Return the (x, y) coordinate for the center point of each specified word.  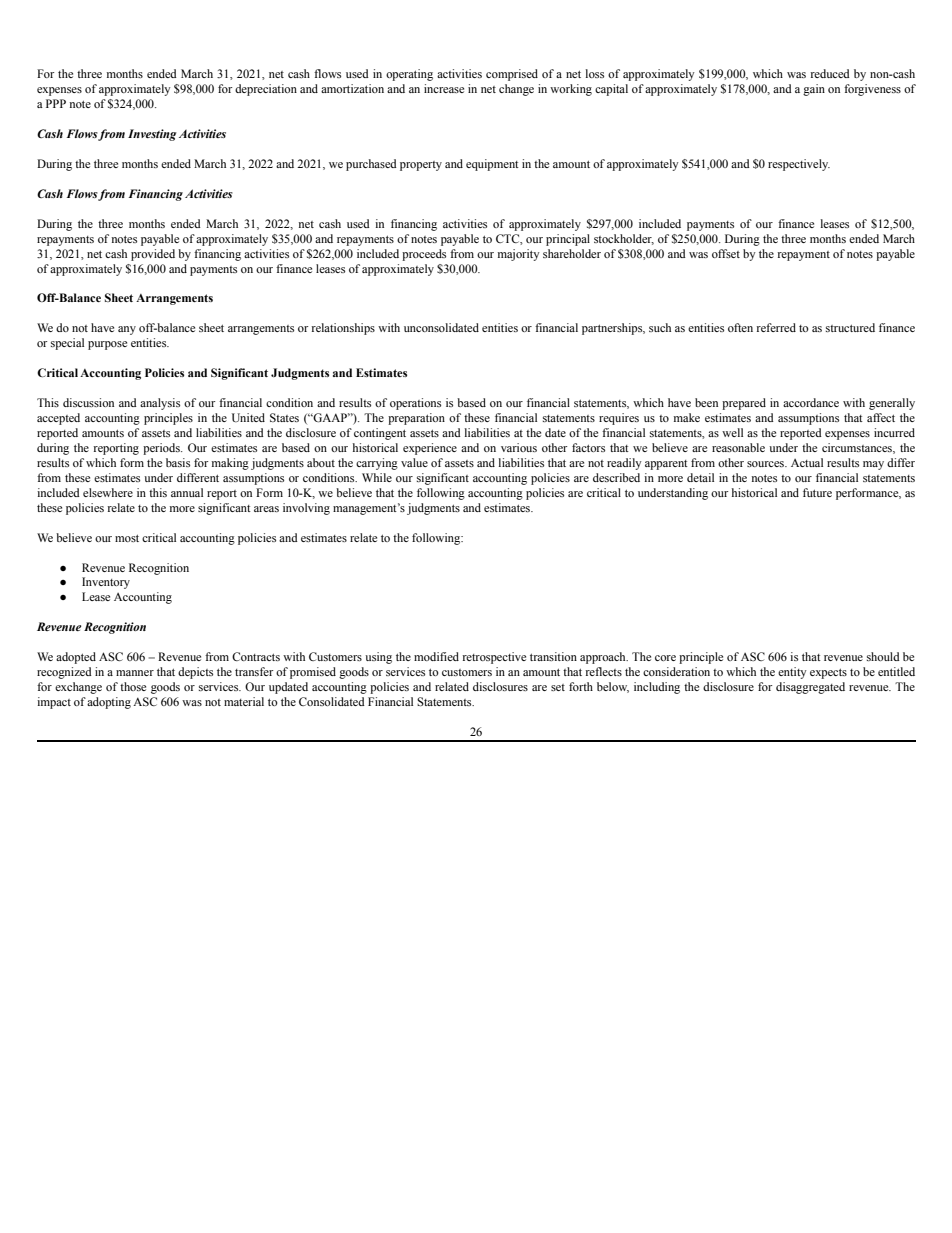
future (817, 492)
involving (306, 509)
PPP (56, 103)
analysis (160, 404)
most (127, 538)
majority (519, 255)
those (133, 686)
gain (814, 90)
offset (726, 253)
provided (153, 255)
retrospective (494, 658)
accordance (811, 402)
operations (415, 404)
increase (444, 88)
